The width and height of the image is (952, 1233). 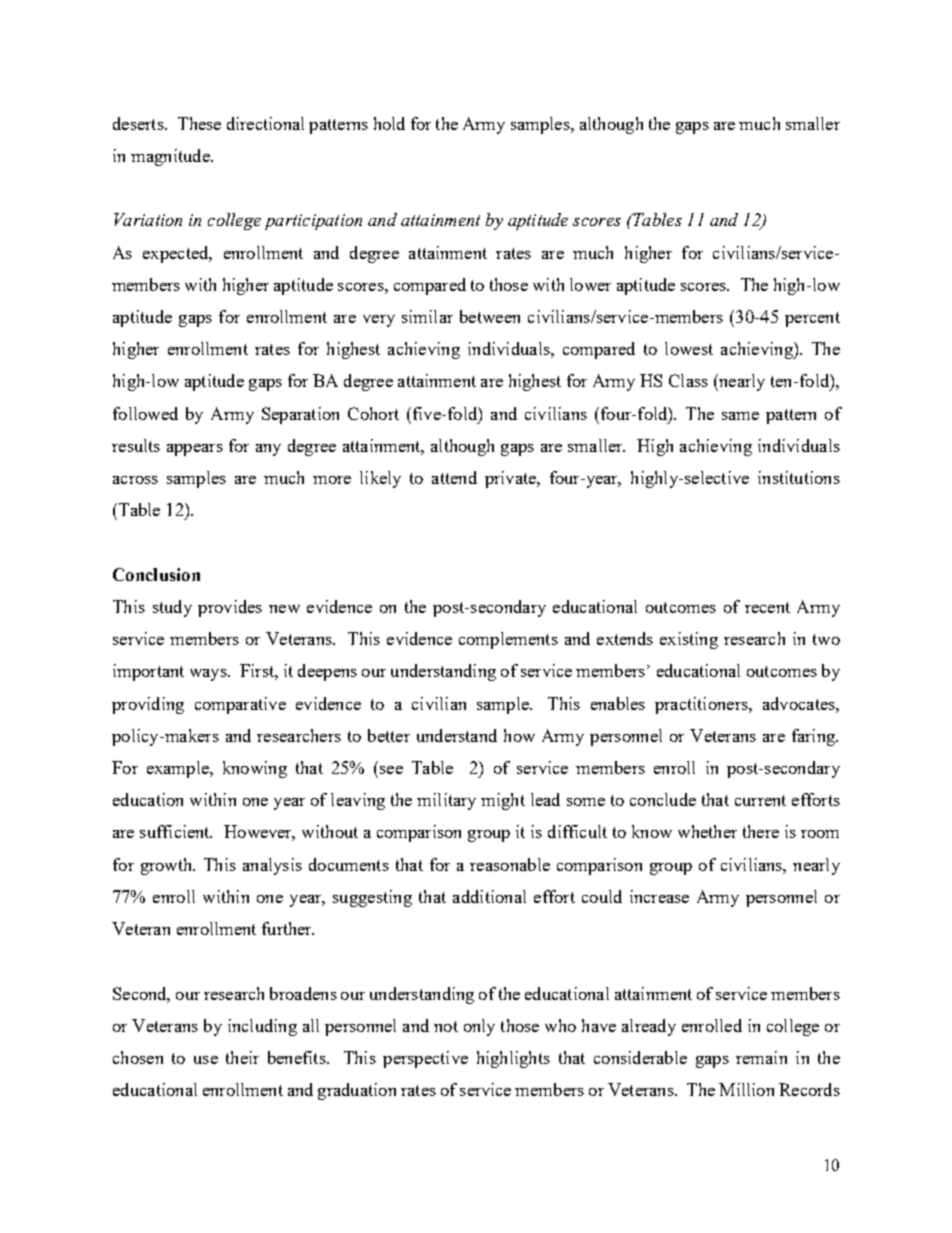 What do you see at coordinates (179, 769) in the image?
I see `example` at bounding box center [179, 769].
